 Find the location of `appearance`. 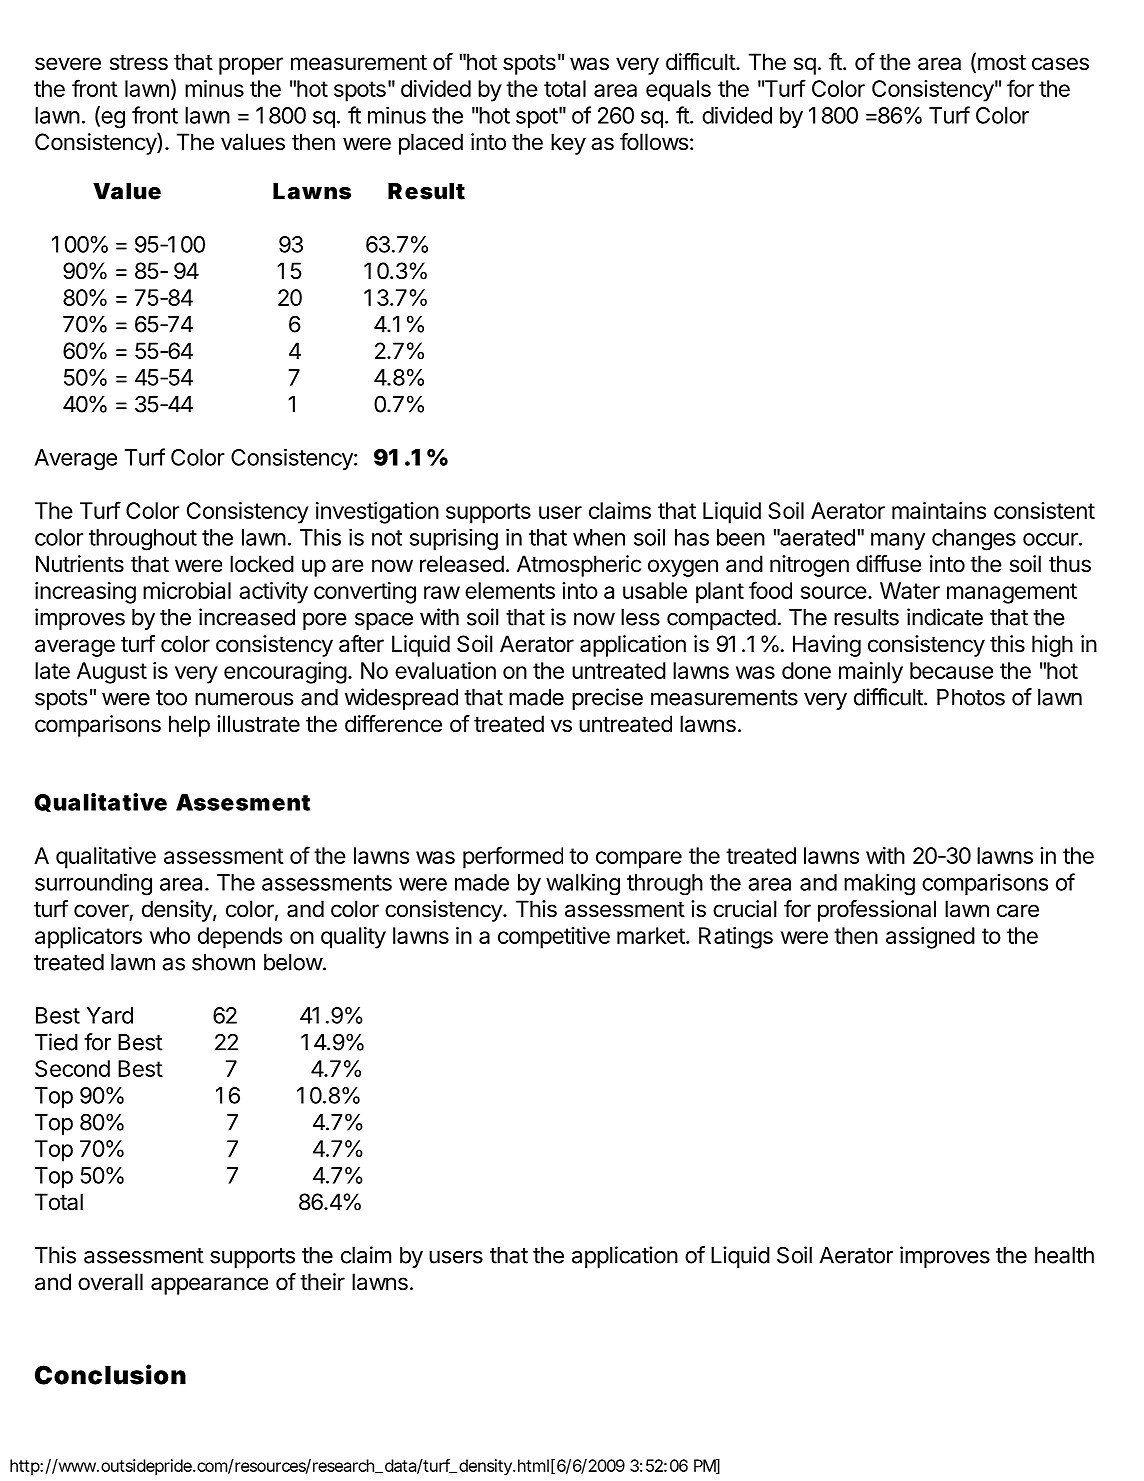

appearance is located at coordinates (209, 1286).
